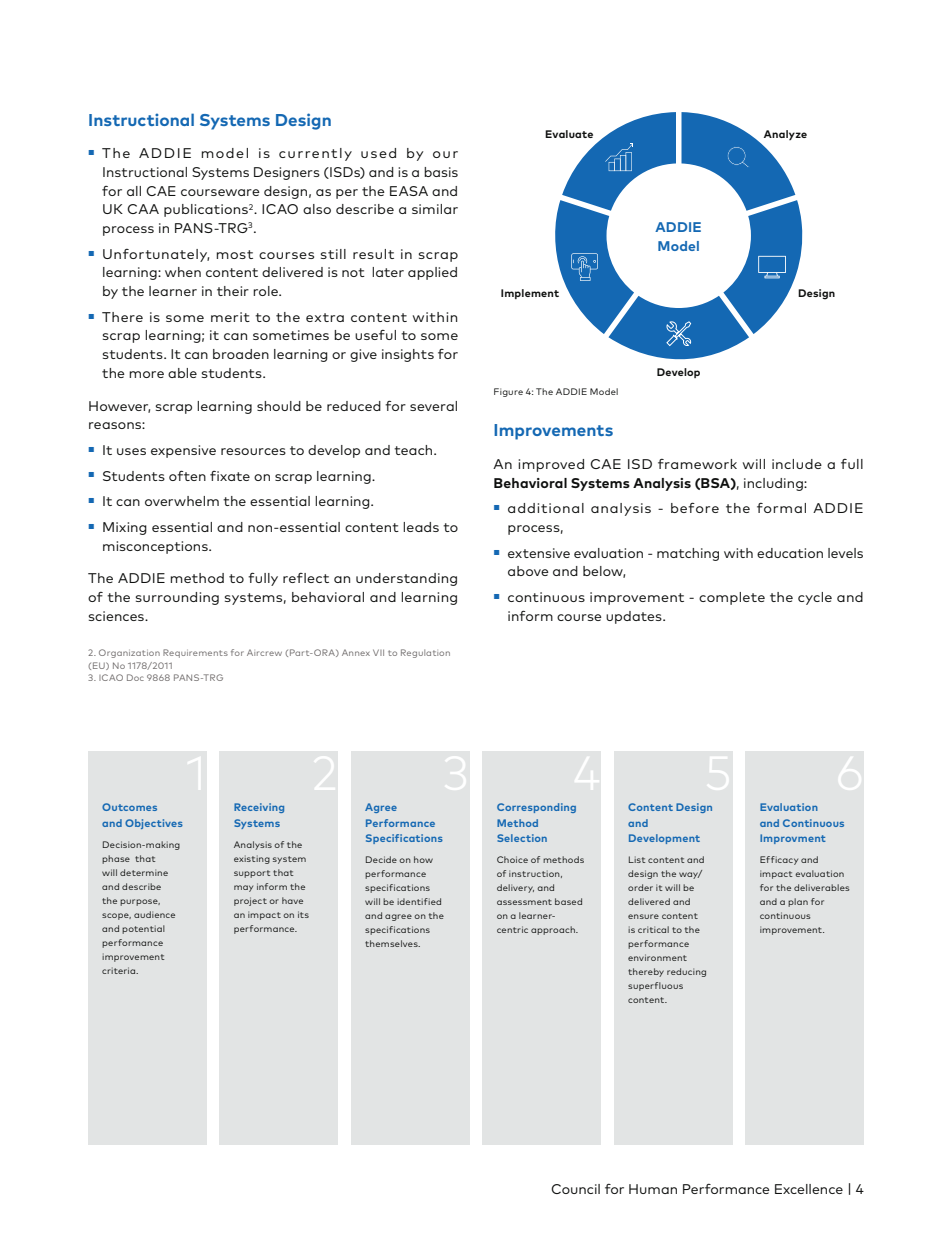  I want to click on all, so click(134, 191).
